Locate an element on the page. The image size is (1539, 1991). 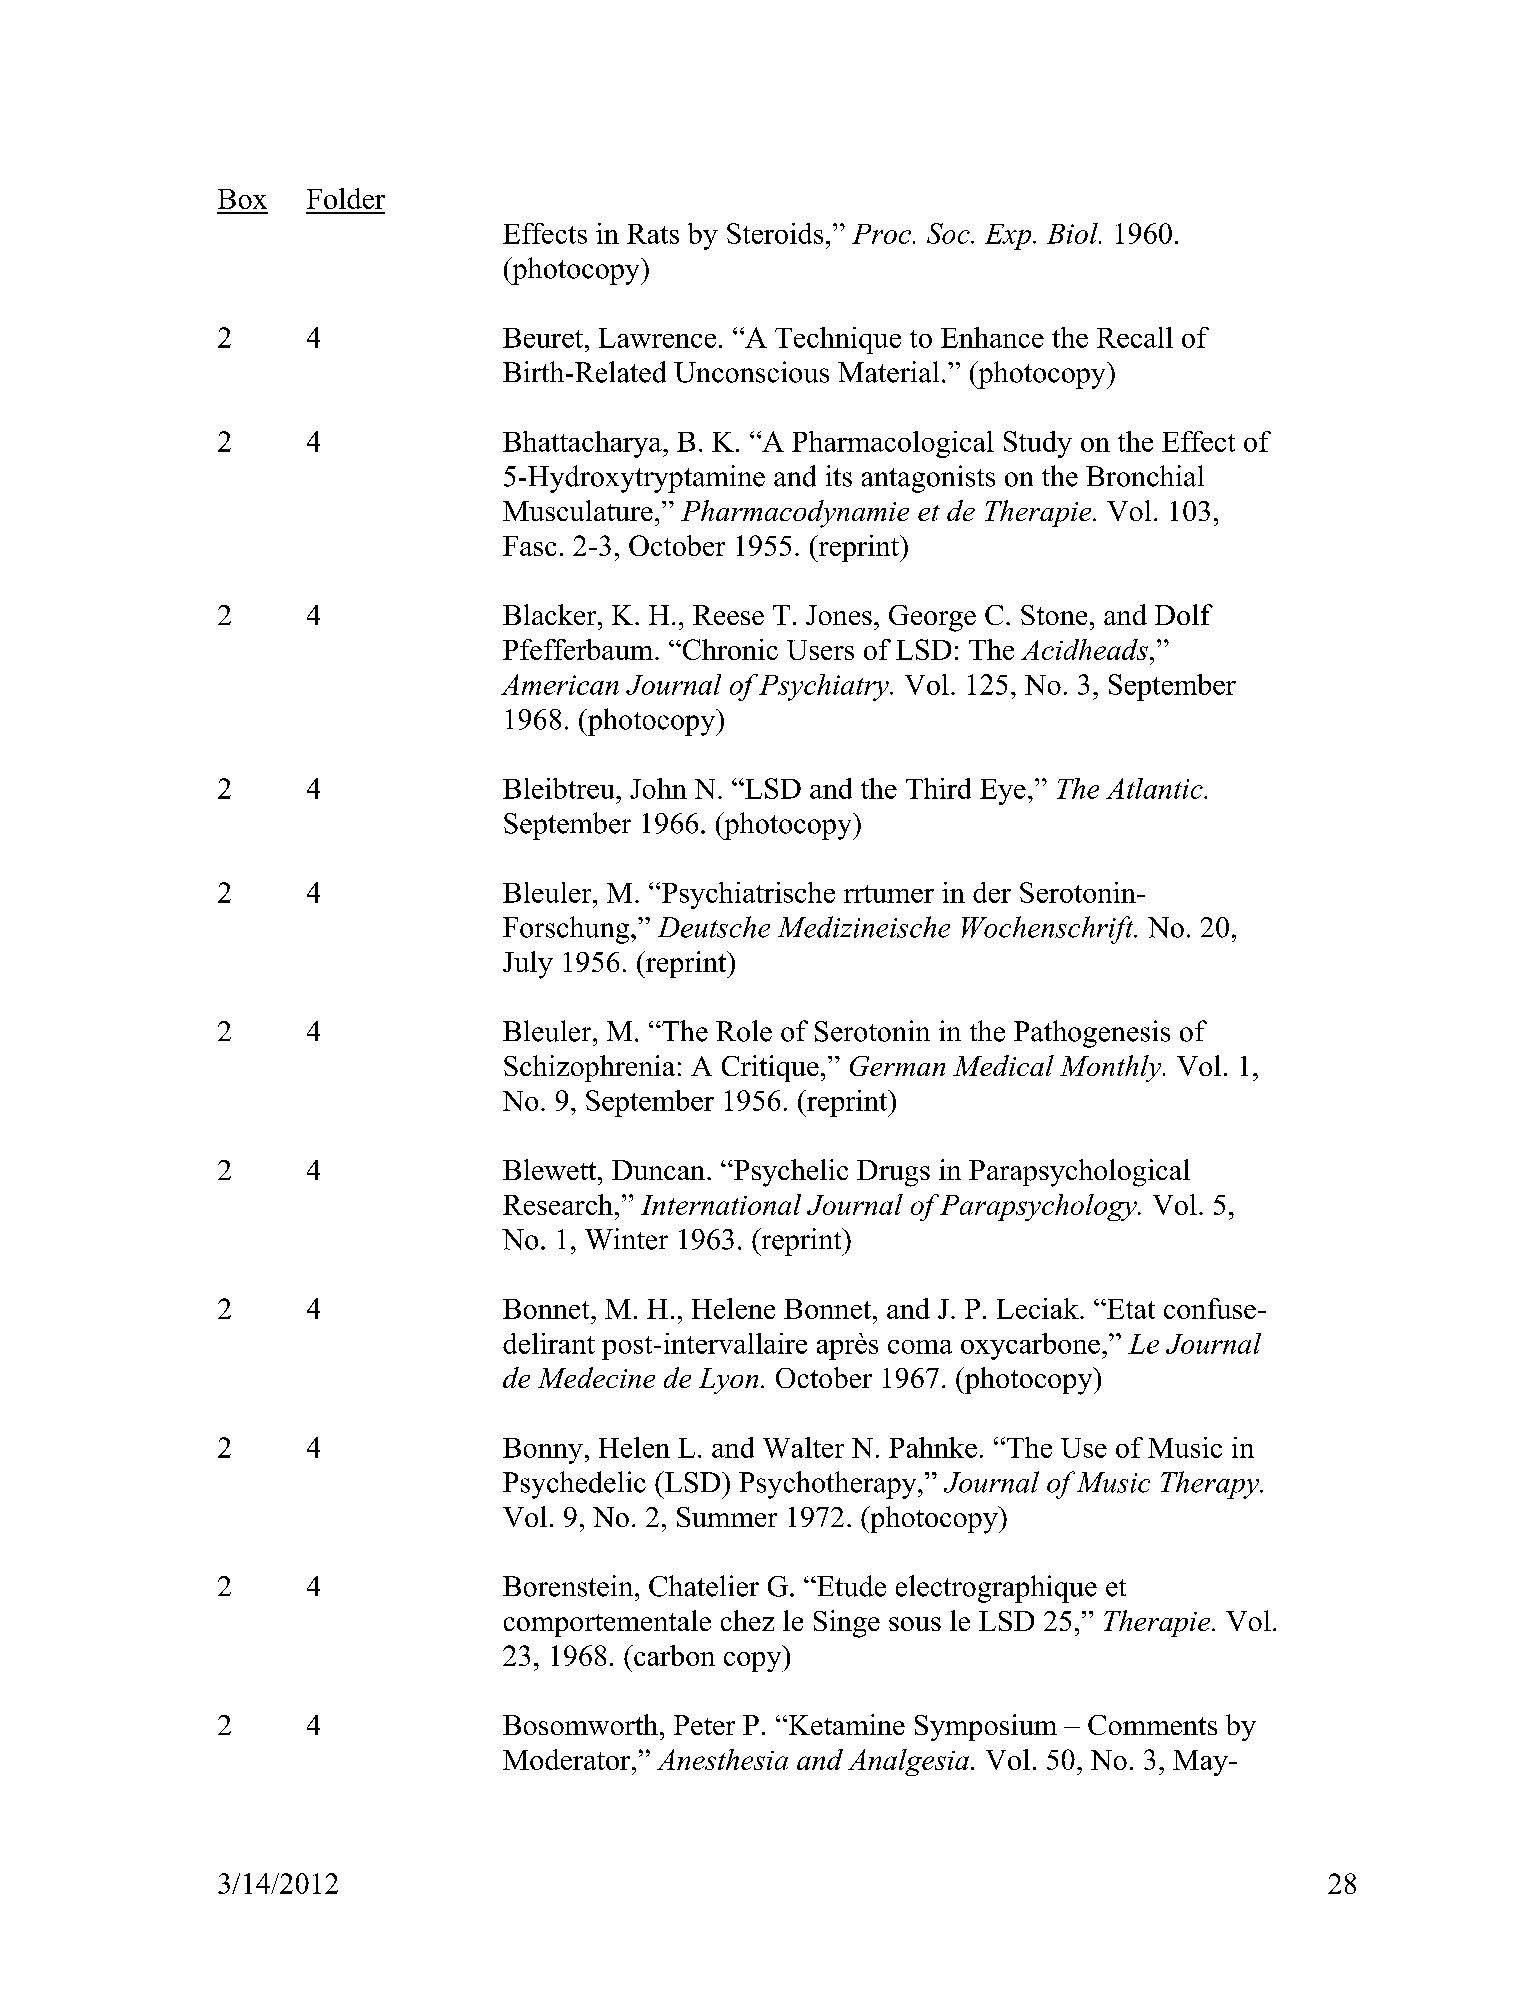
Biol is located at coordinates (1073, 233).
